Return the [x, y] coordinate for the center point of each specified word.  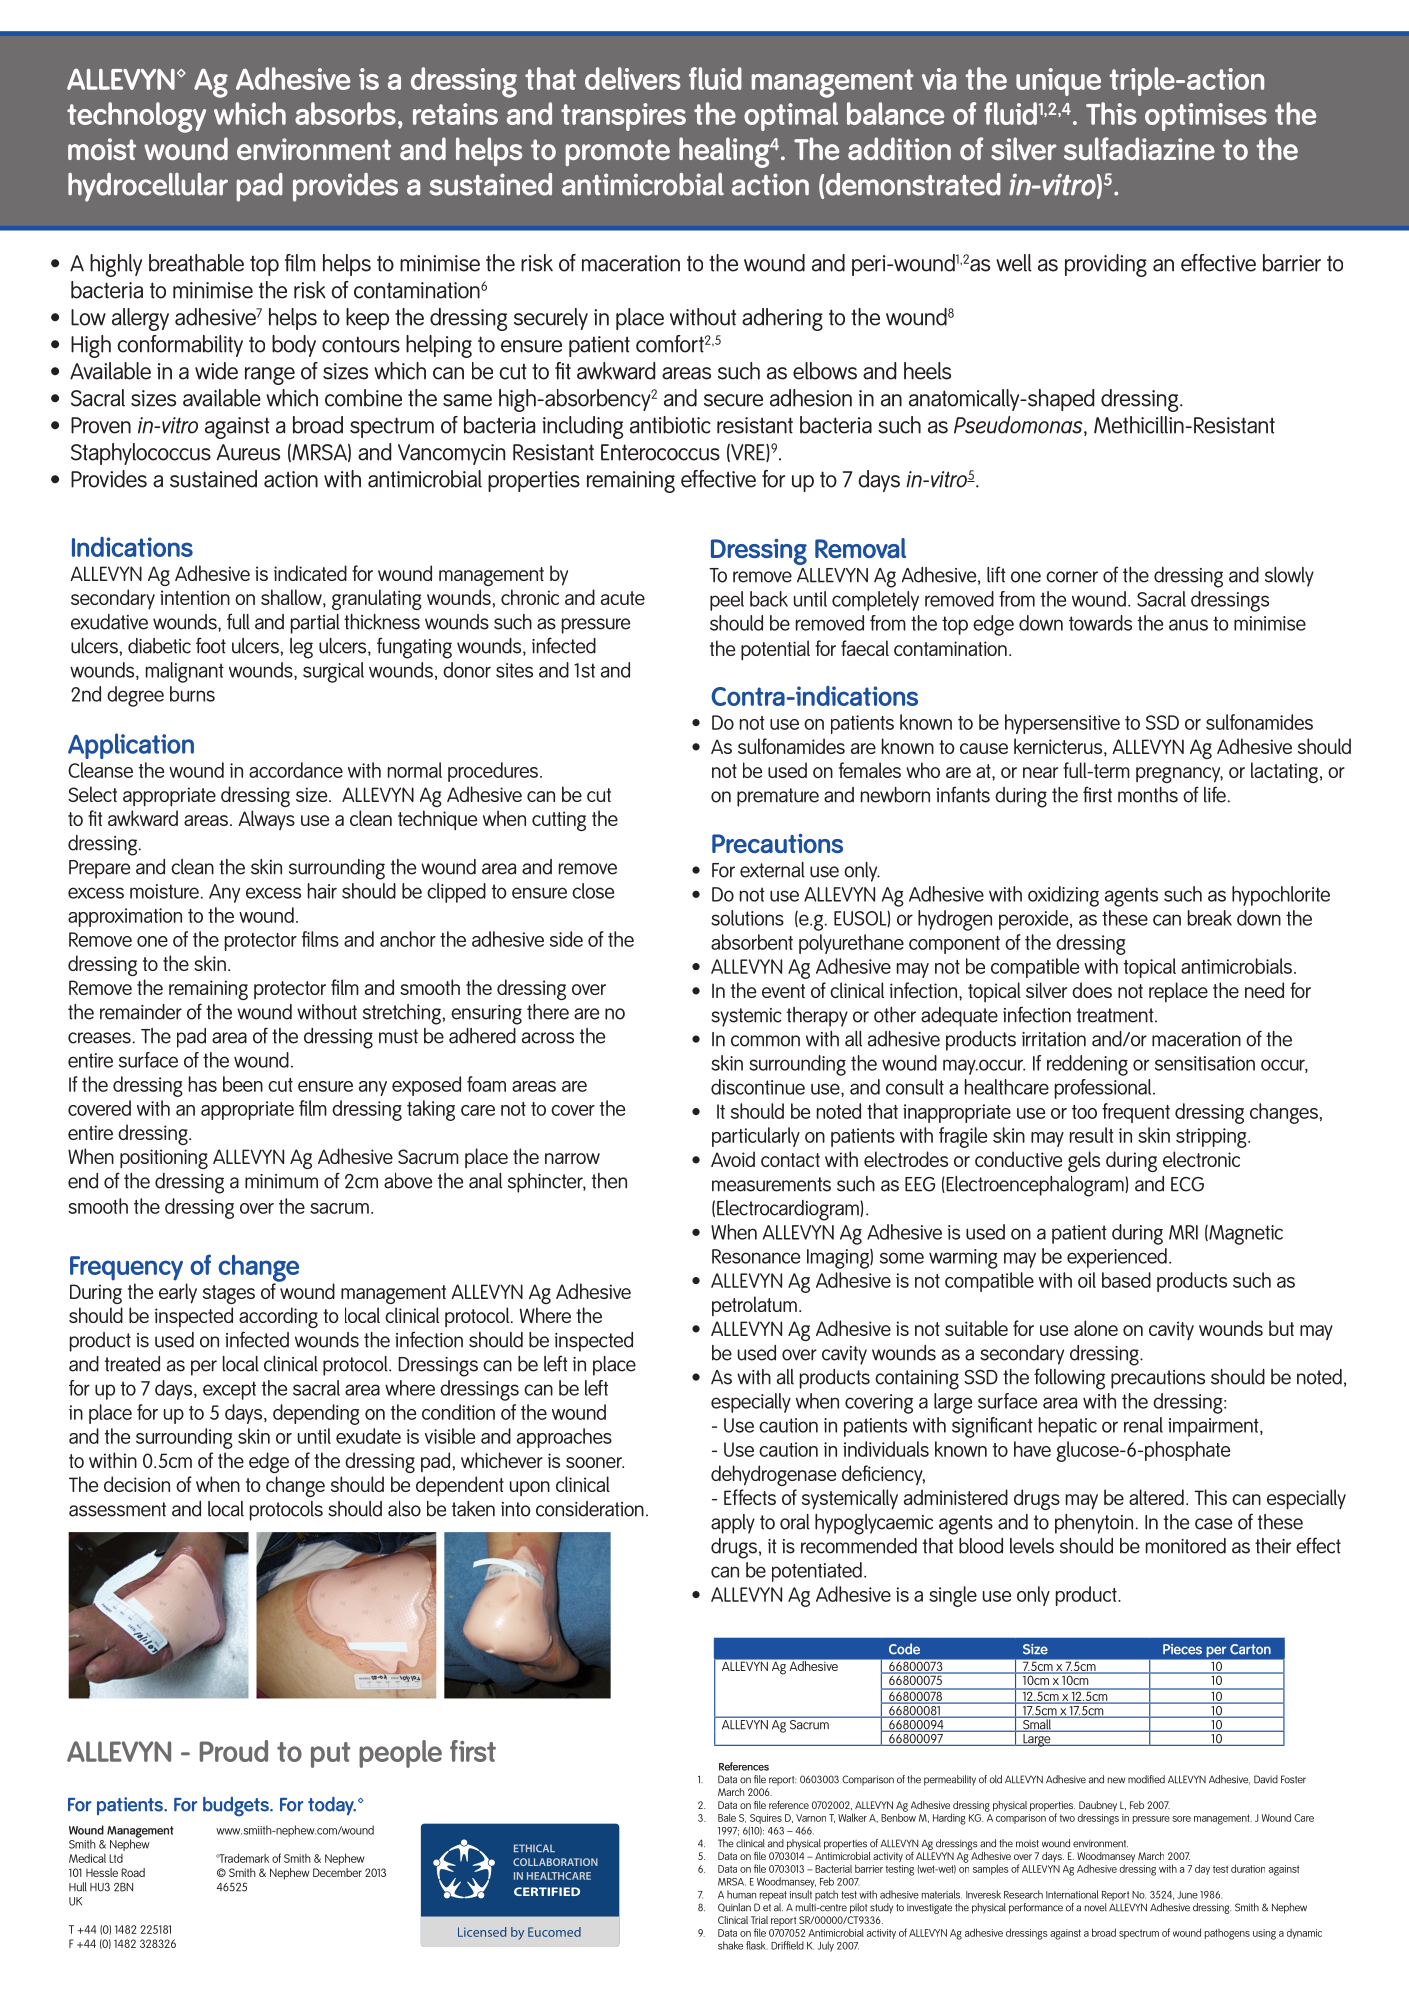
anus [1188, 625]
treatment [1116, 1015]
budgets [237, 1807]
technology [136, 117]
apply [733, 1524]
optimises [1206, 117]
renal [1143, 1425]
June [1187, 1895]
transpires [623, 117]
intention [195, 597]
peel [727, 601]
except [229, 1390]
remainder [141, 1012]
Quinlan [734, 1907]
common [765, 1041]
